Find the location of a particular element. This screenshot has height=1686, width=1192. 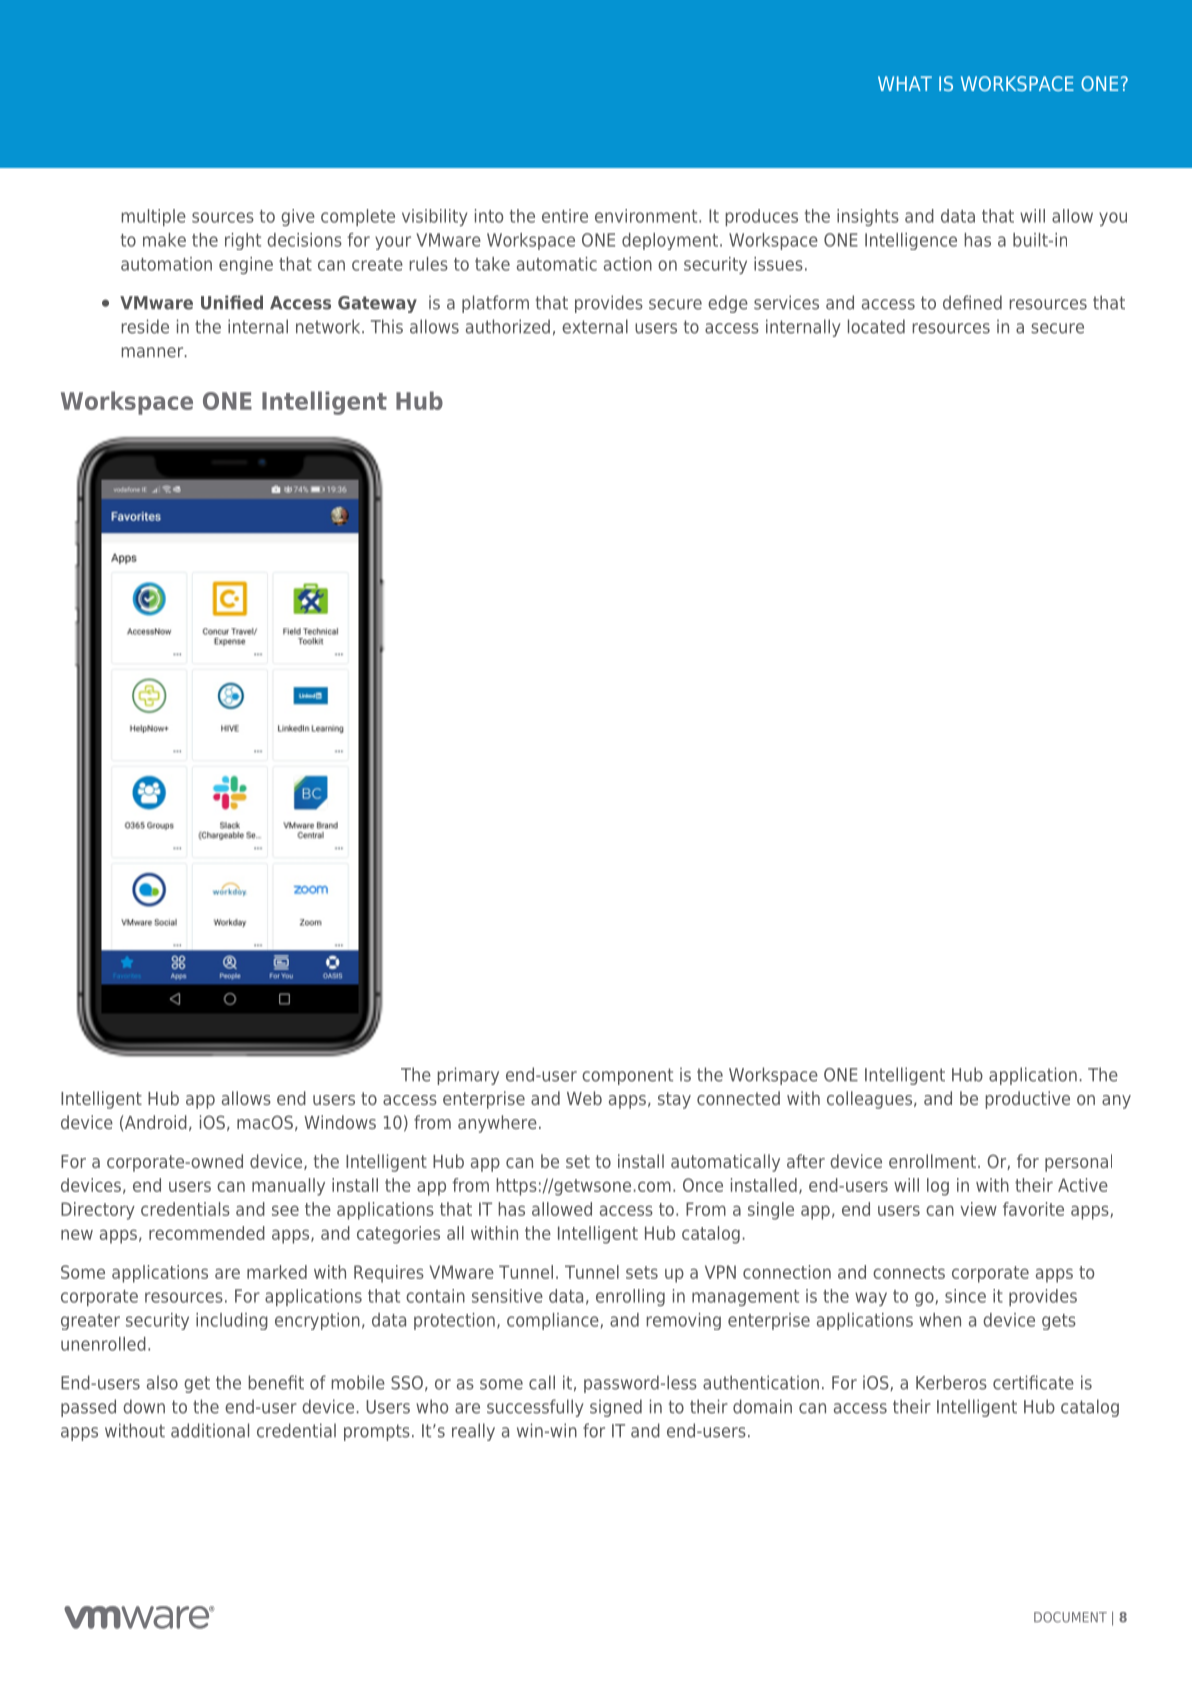

sets is located at coordinates (642, 1272).
